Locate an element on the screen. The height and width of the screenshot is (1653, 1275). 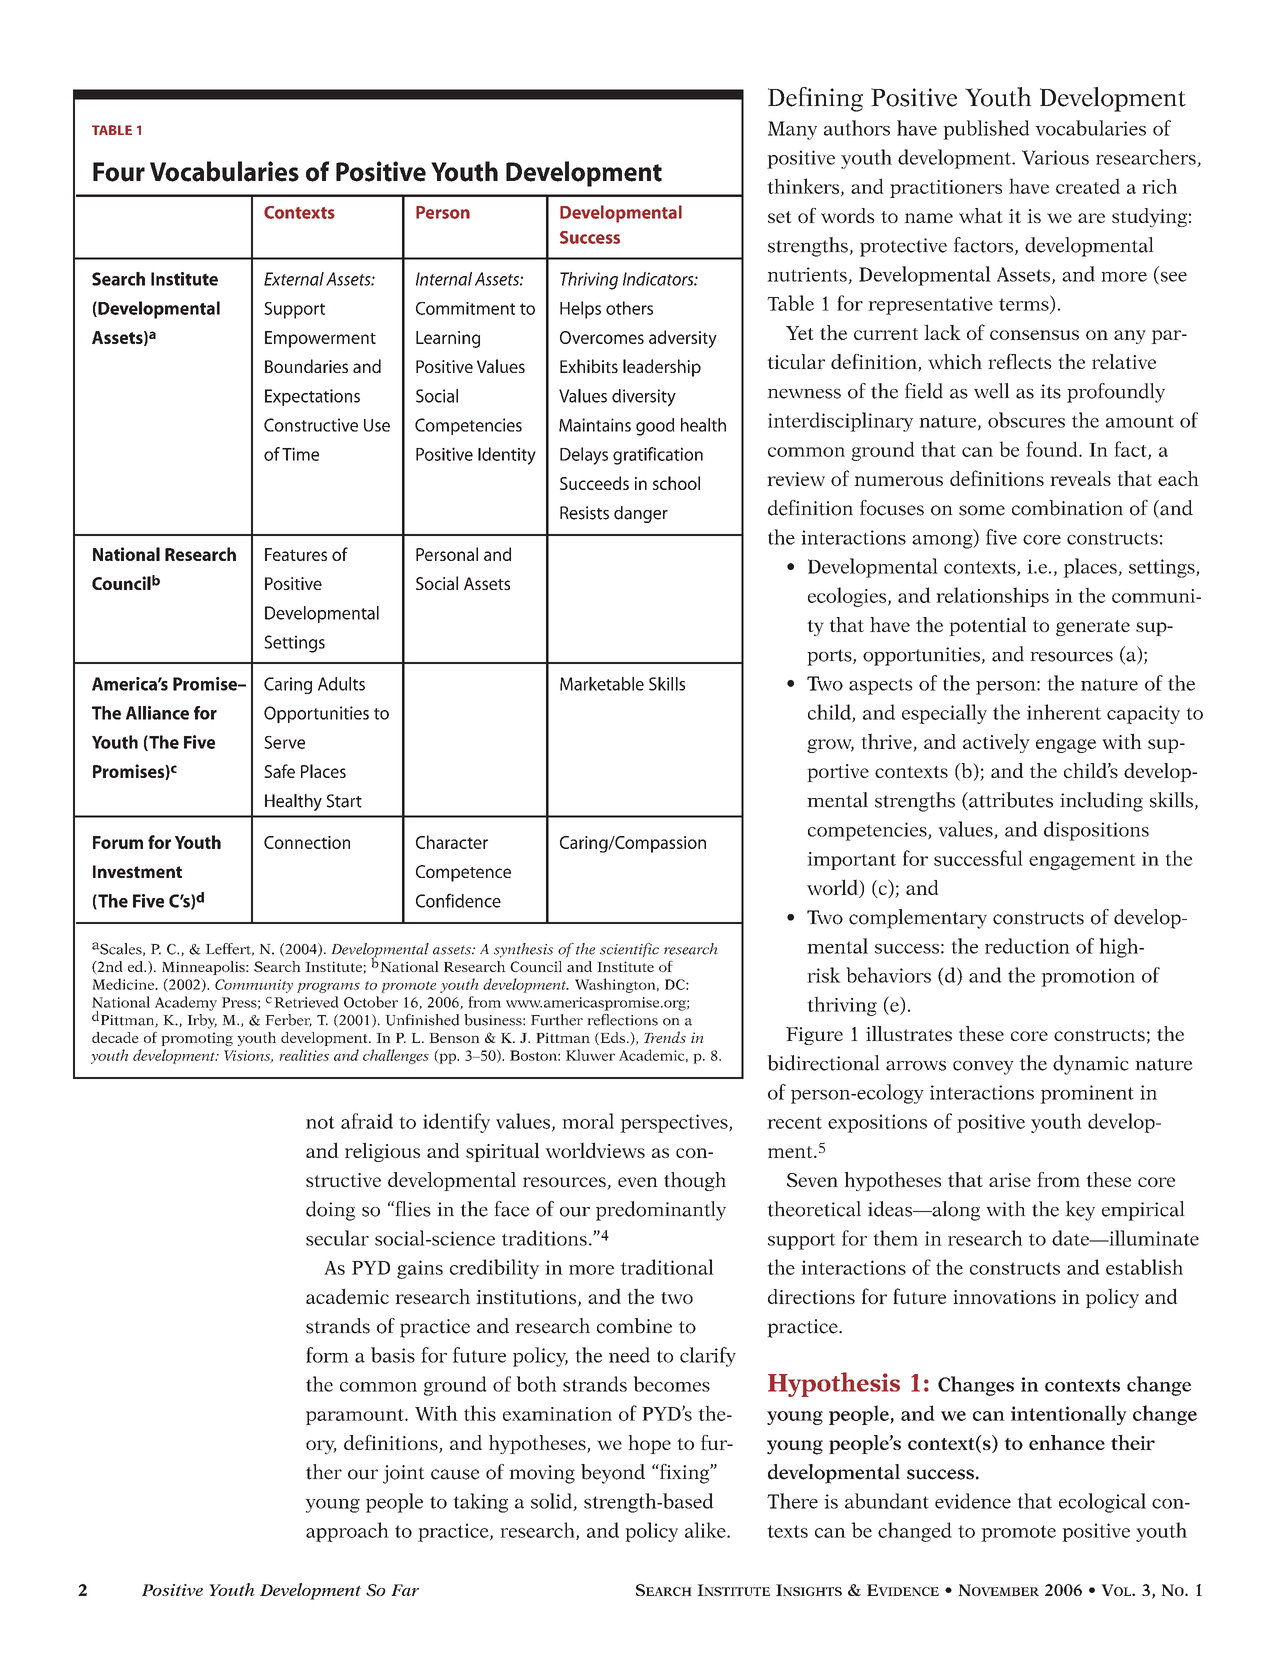
dispositions is located at coordinates (1096, 831).
